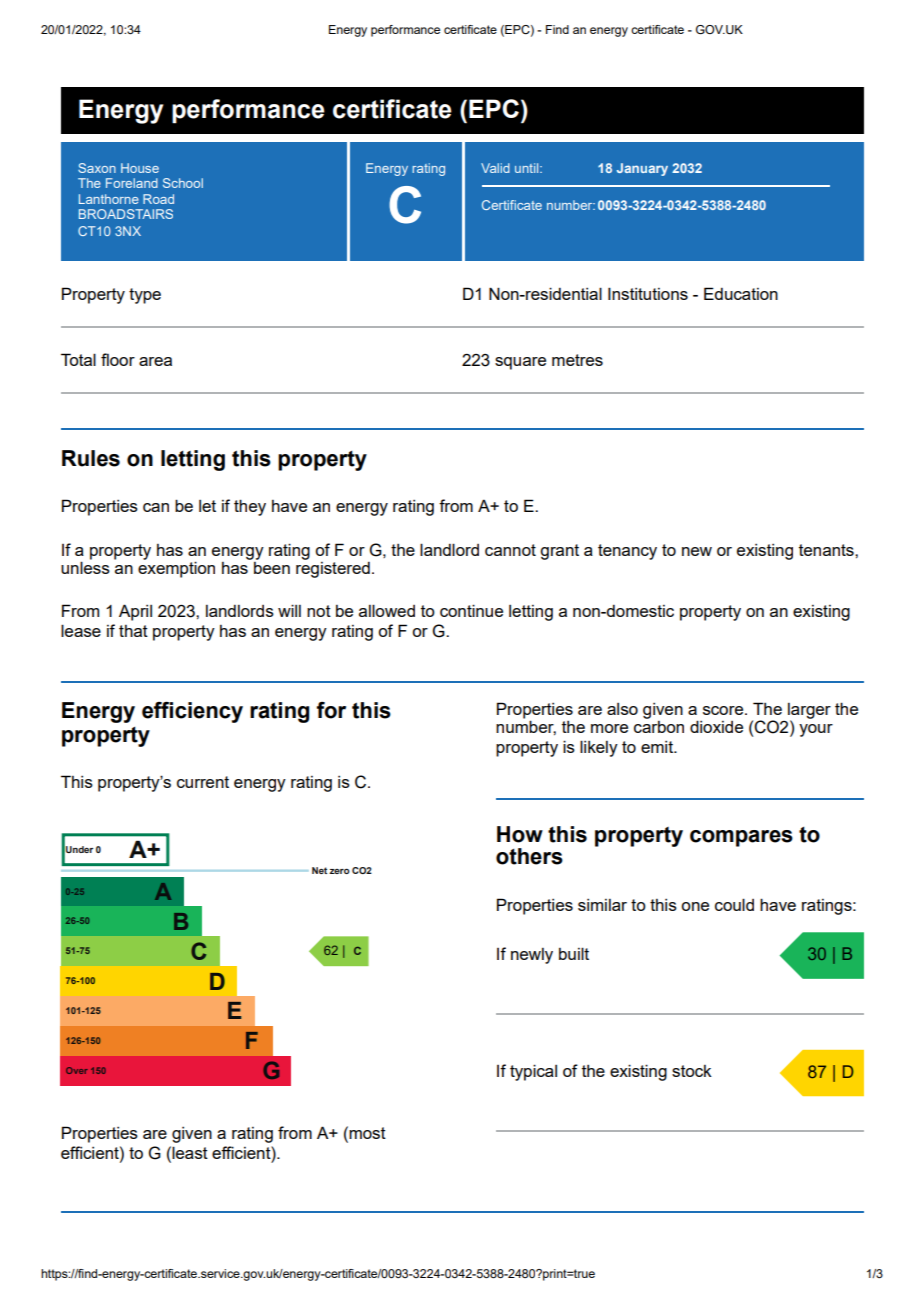 This screenshot has width=924, height=1304. I want to click on current, so click(203, 782).
